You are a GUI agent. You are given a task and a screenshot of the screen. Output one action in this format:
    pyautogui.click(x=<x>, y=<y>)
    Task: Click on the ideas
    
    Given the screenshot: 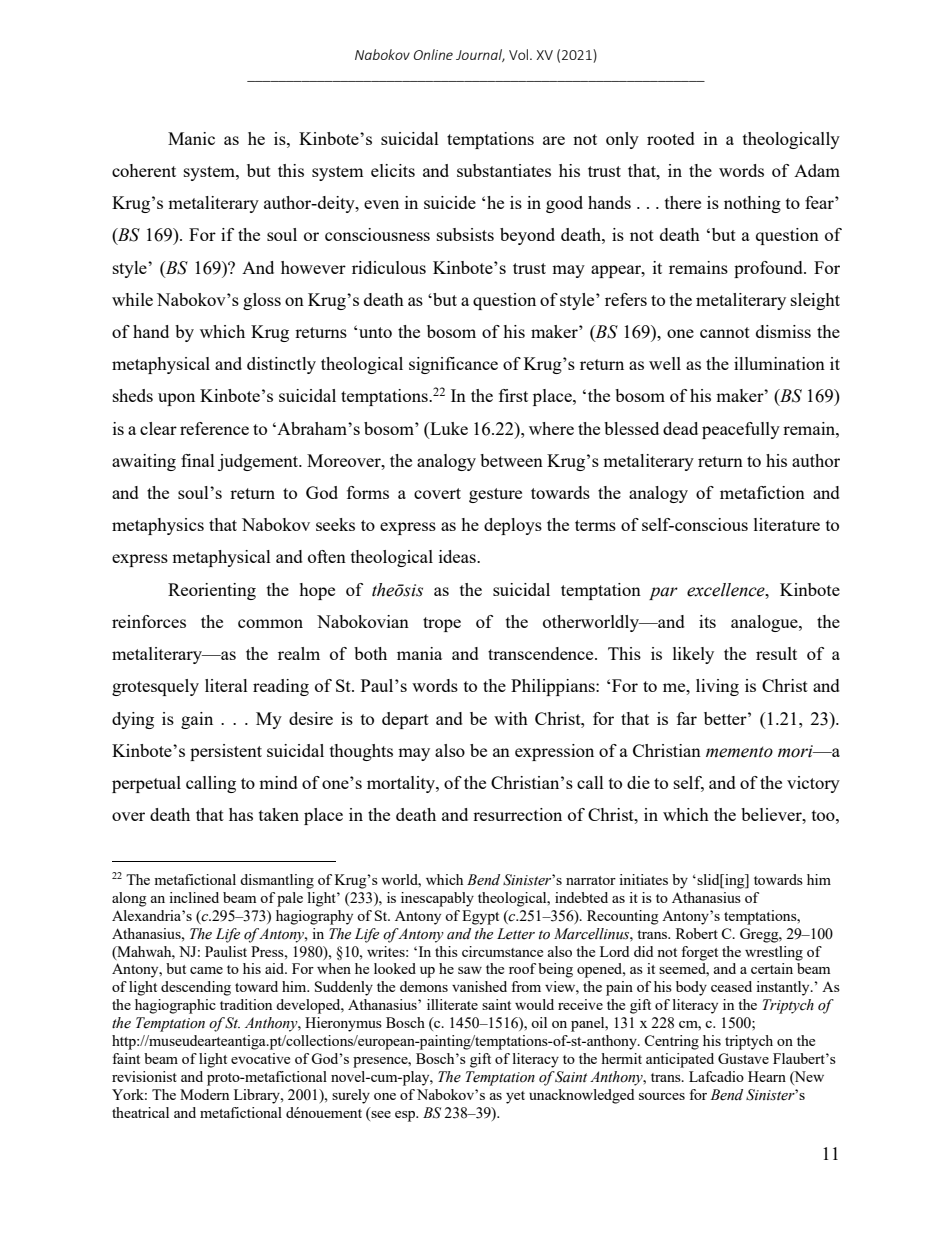 What is the action you would take?
    pyautogui.click(x=458, y=556)
